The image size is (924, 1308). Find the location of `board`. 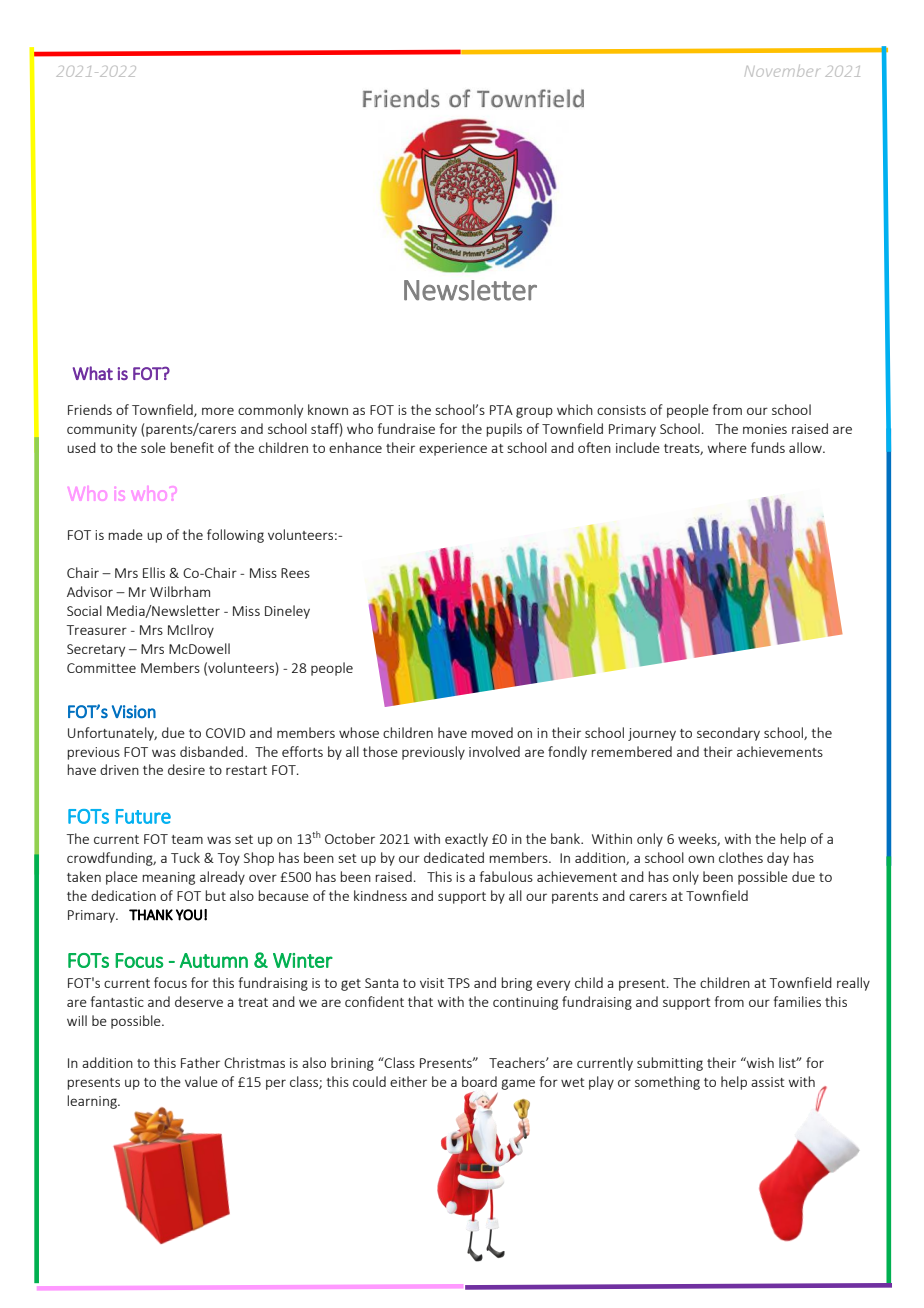

board is located at coordinates (479, 1081).
